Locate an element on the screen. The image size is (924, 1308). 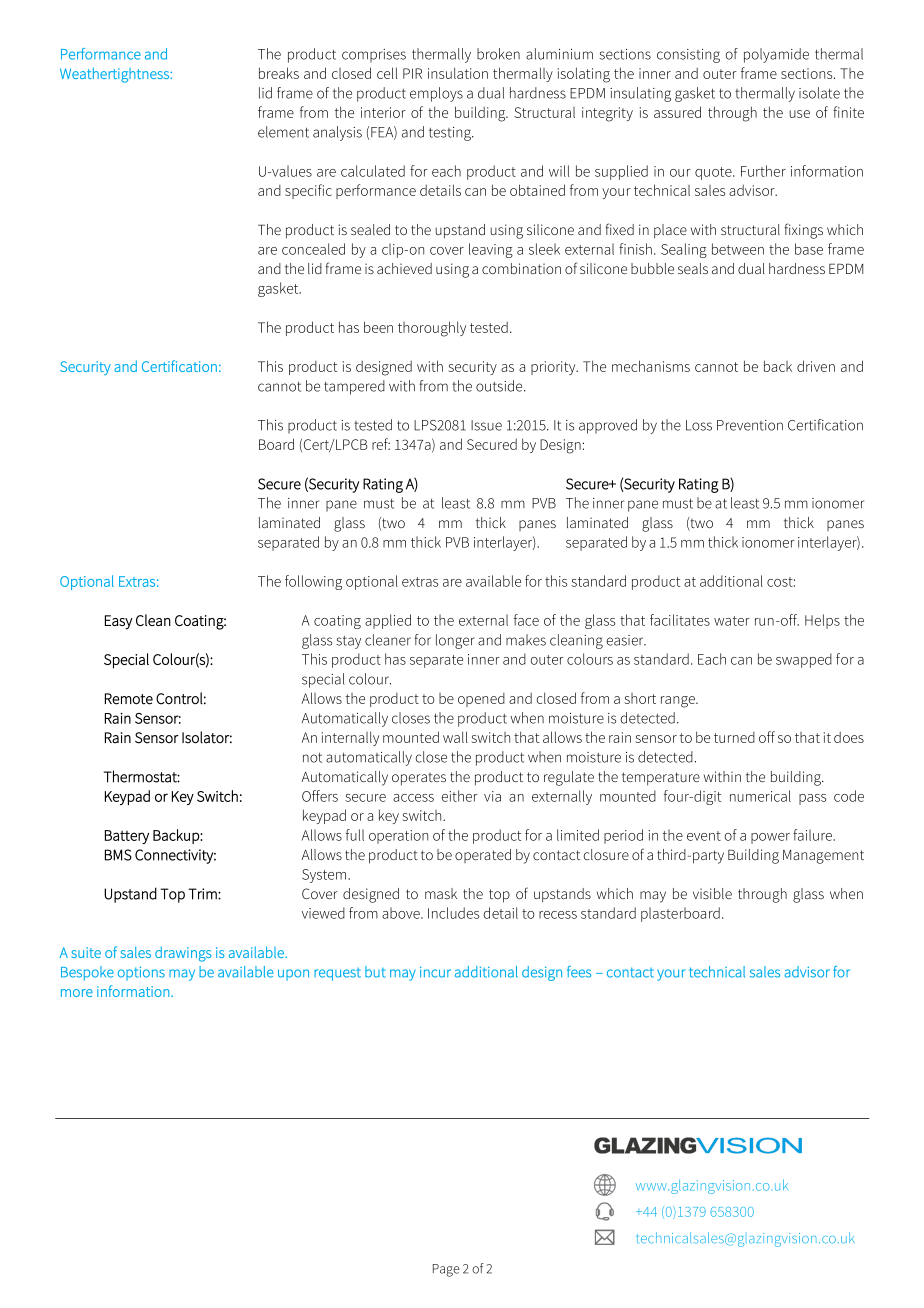
insulation is located at coordinates (458, 73).
